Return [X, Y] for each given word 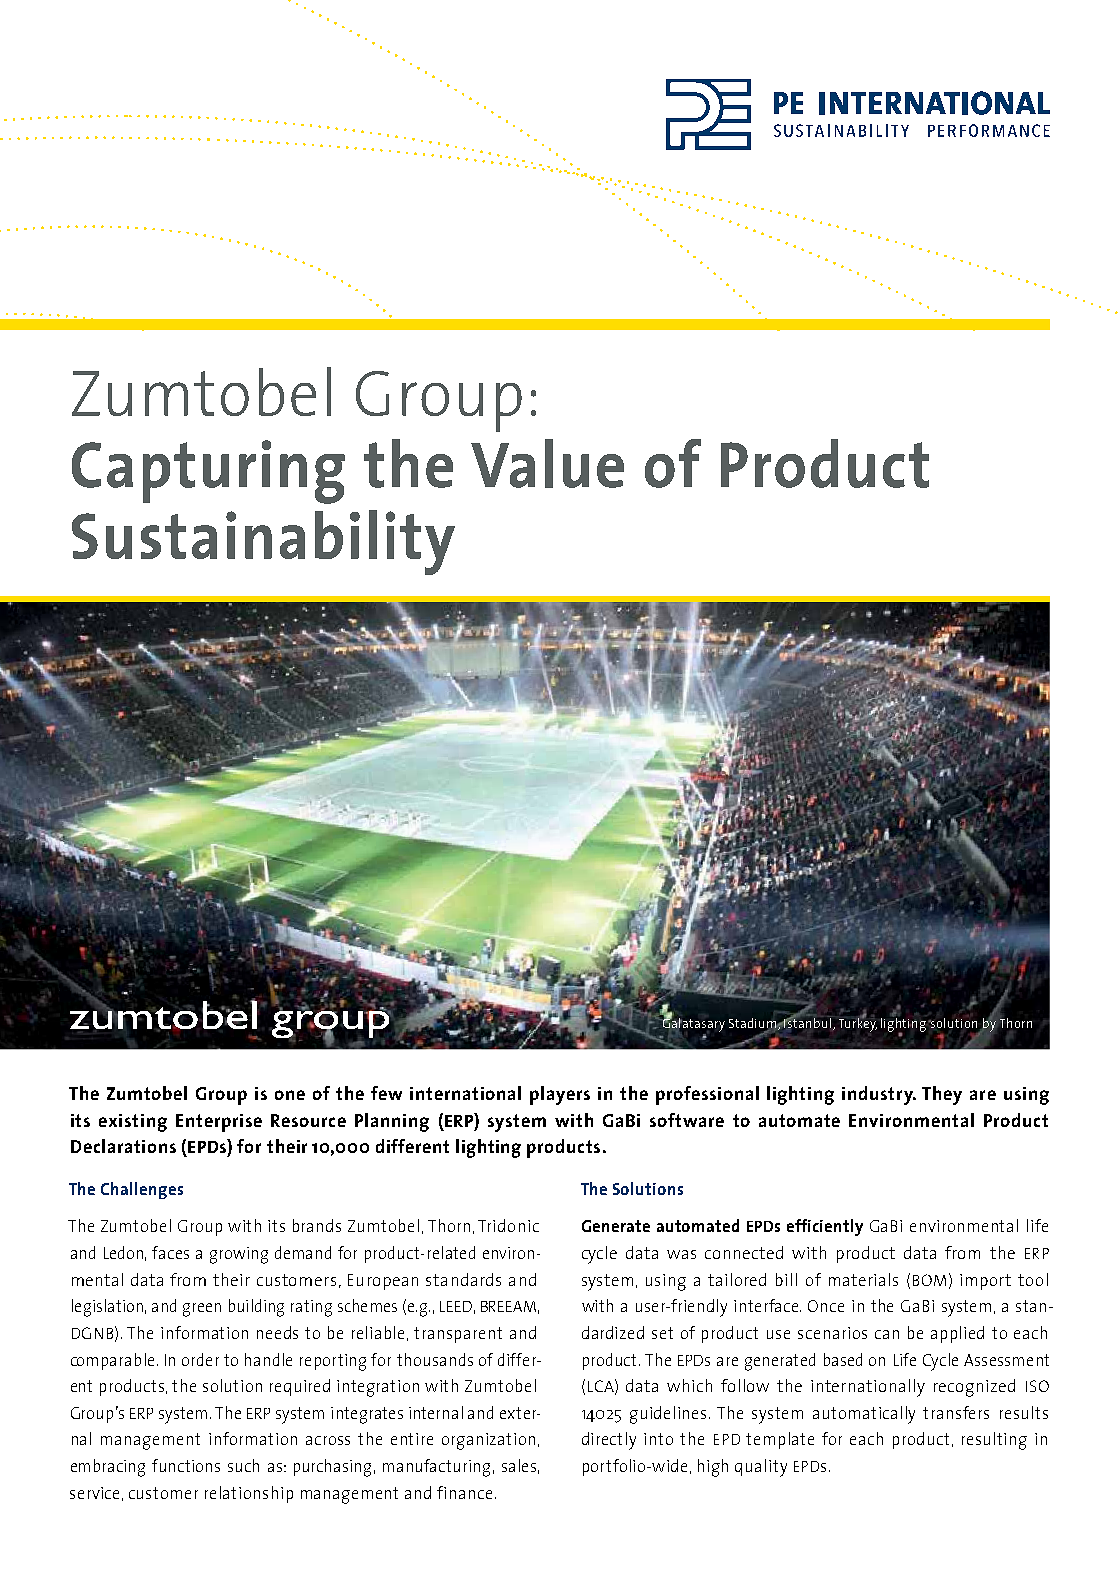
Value [547, 463]
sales [519, 1465]
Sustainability [263, 542]
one [290, 1095]
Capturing [208, 472]
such [243, 1465]
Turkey [858, 1023]
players [560, 1095]
